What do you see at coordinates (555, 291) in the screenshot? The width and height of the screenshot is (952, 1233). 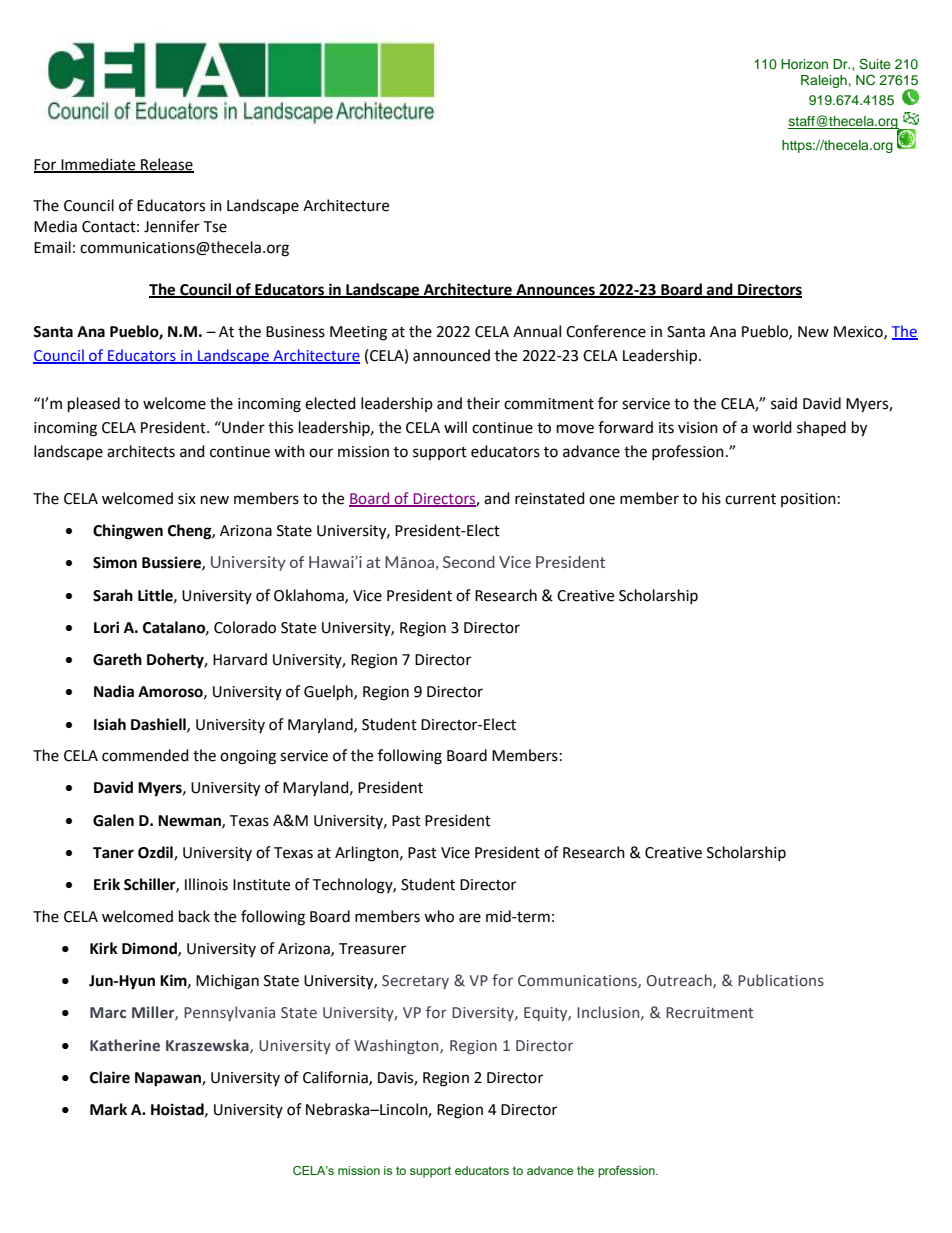 I see `Announces` at bounding box center [555, 291].
